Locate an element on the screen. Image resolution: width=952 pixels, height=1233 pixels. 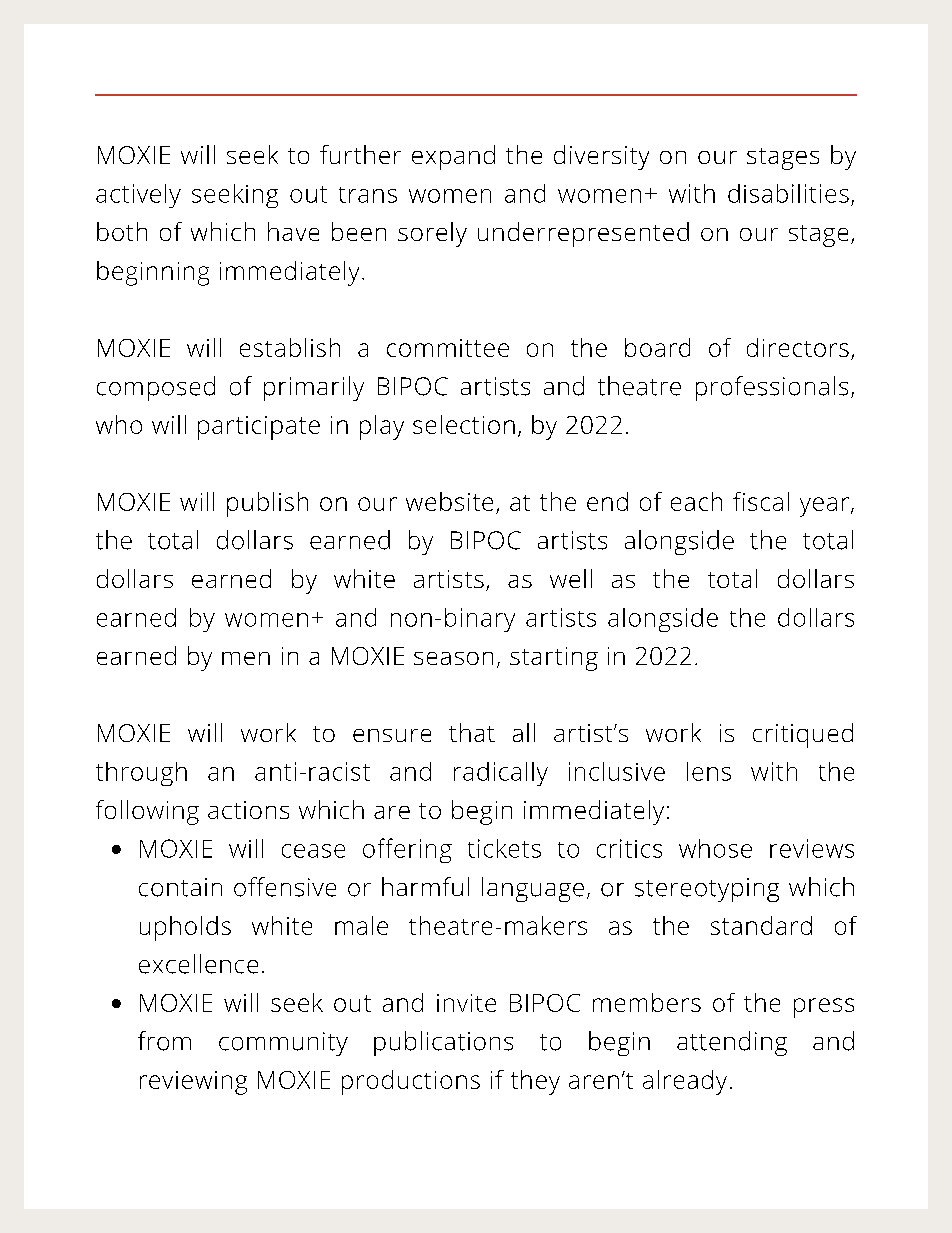
publish is located at coordinates (267, 504).
